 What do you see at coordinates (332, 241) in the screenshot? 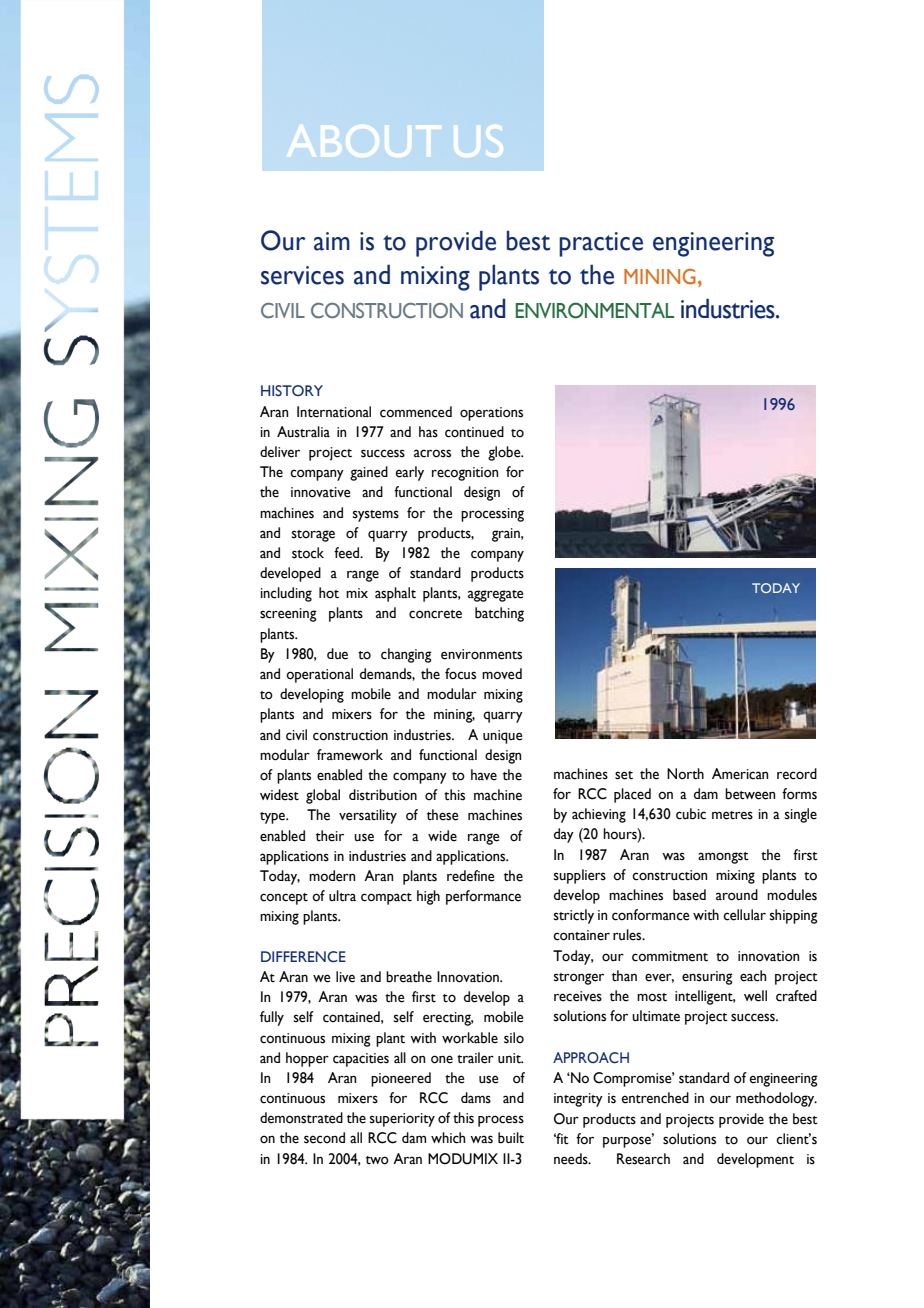
I see `aim` at bounding box center [332, 241].
